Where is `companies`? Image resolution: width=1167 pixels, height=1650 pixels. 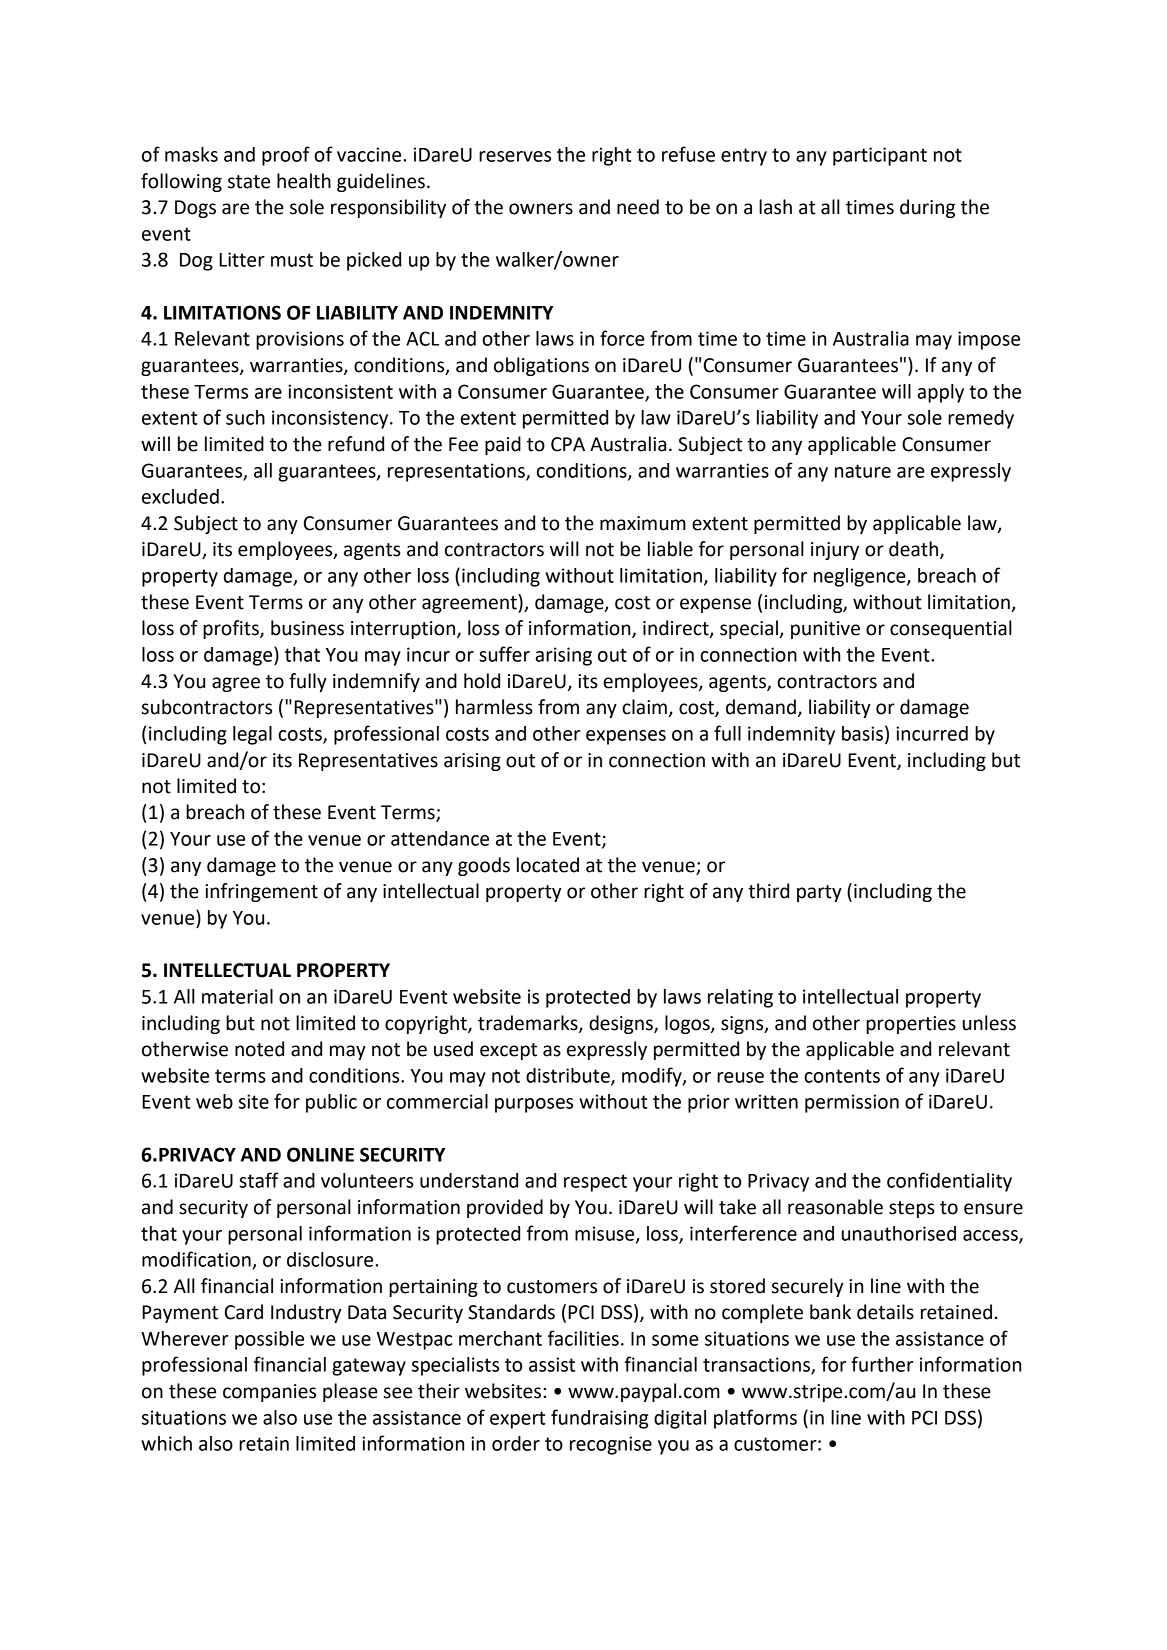 companies is located at coordinates (269, 1393).
